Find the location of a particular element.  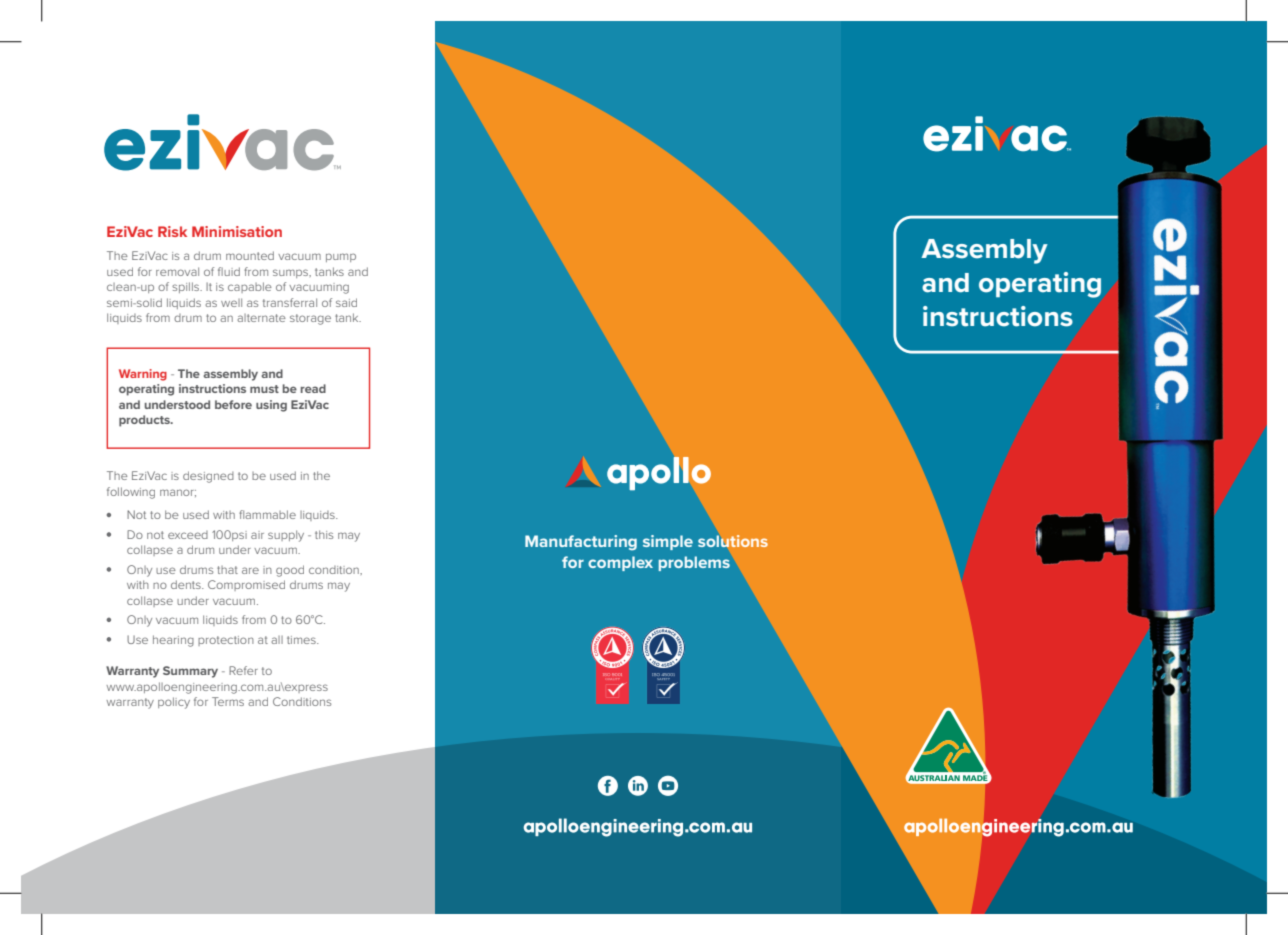

simple is located at coordinates (668, 542).
